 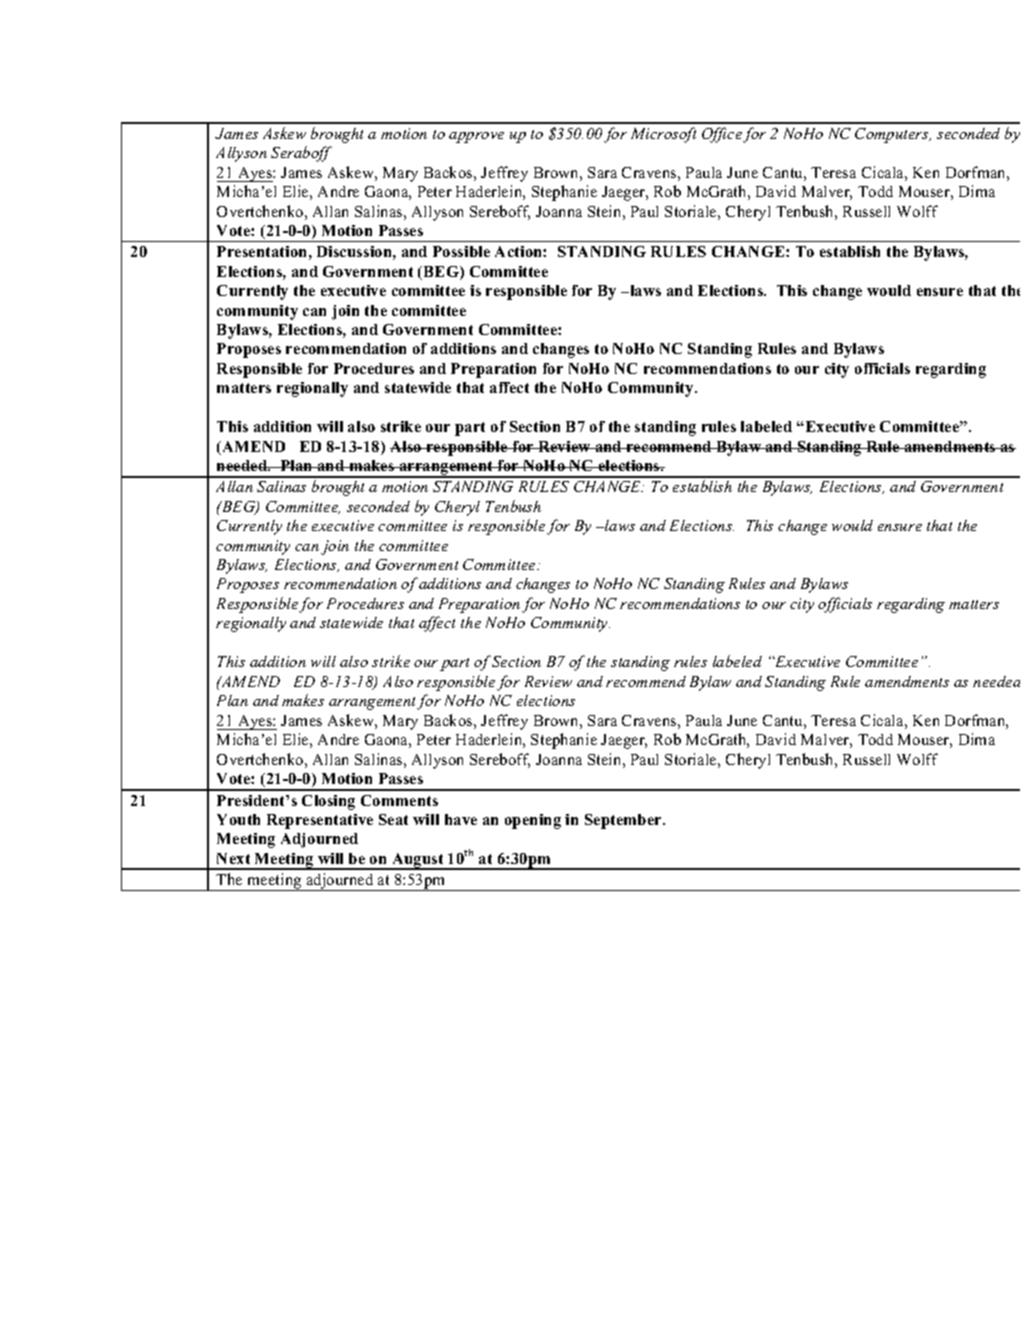 I want to click on Comments, so click(x=399, y=800).
